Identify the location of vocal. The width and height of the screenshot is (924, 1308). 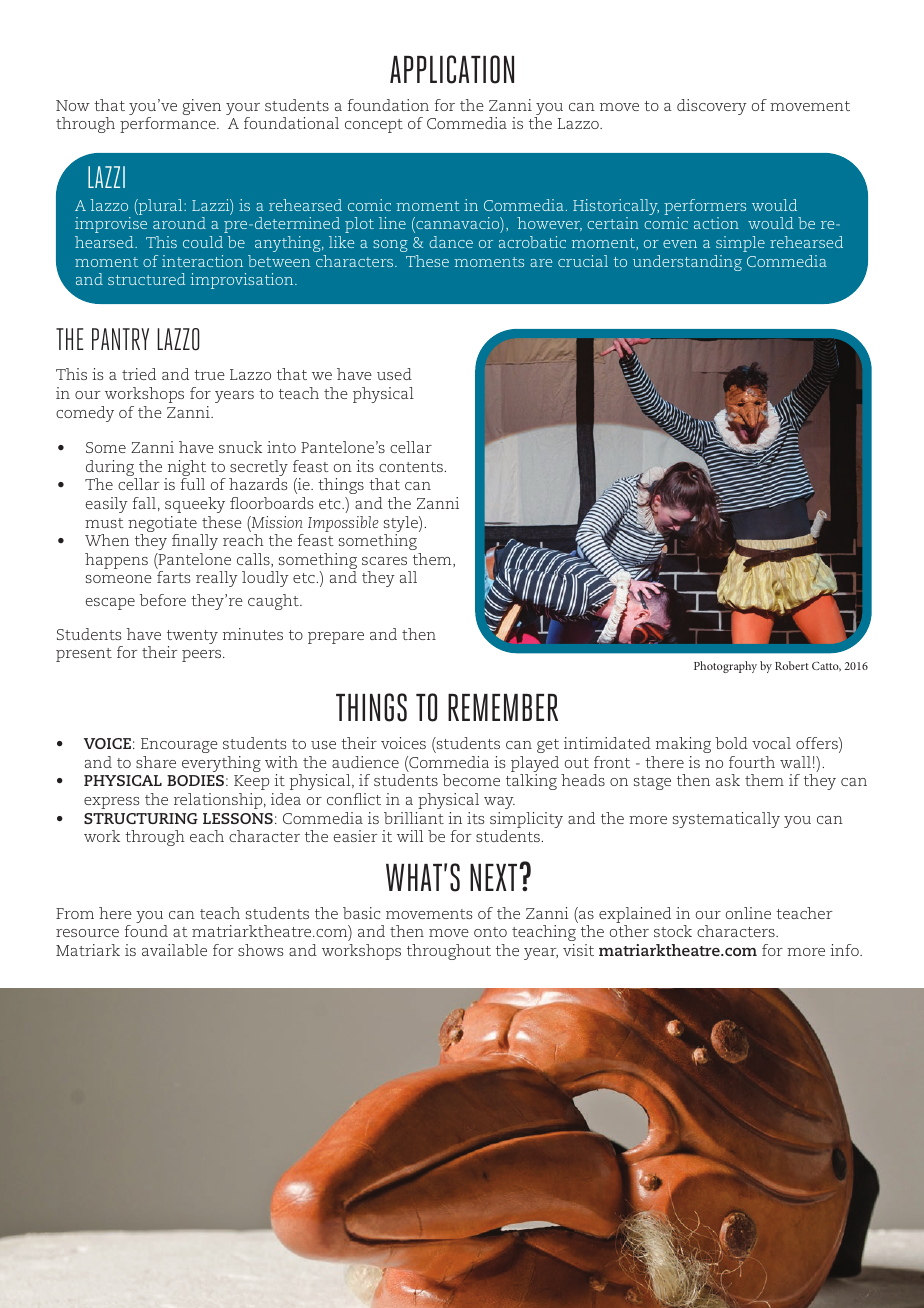
(771, 743).
